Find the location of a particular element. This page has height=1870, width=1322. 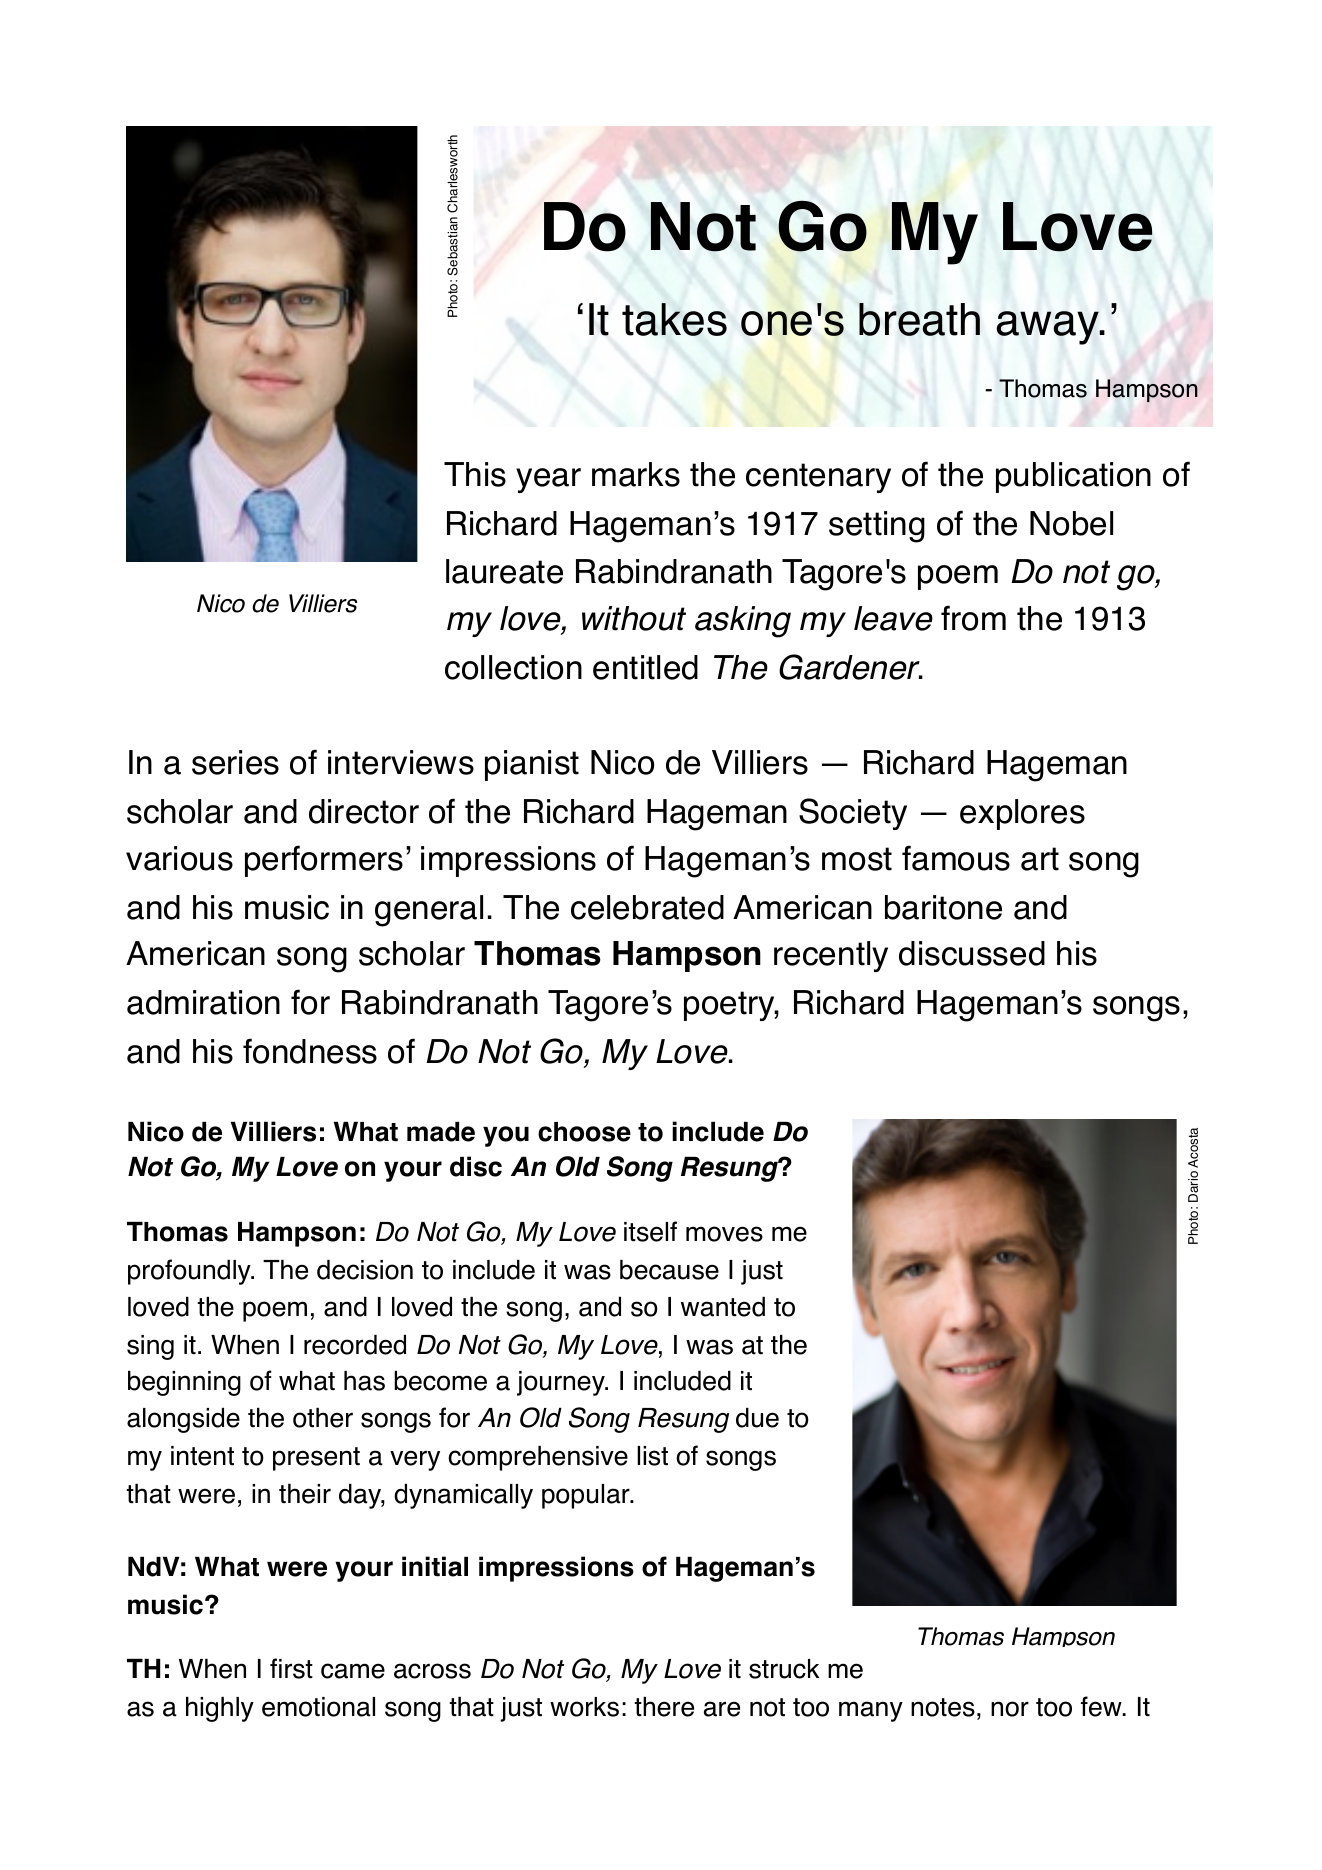

away is located at coordinates (1049, 328).
